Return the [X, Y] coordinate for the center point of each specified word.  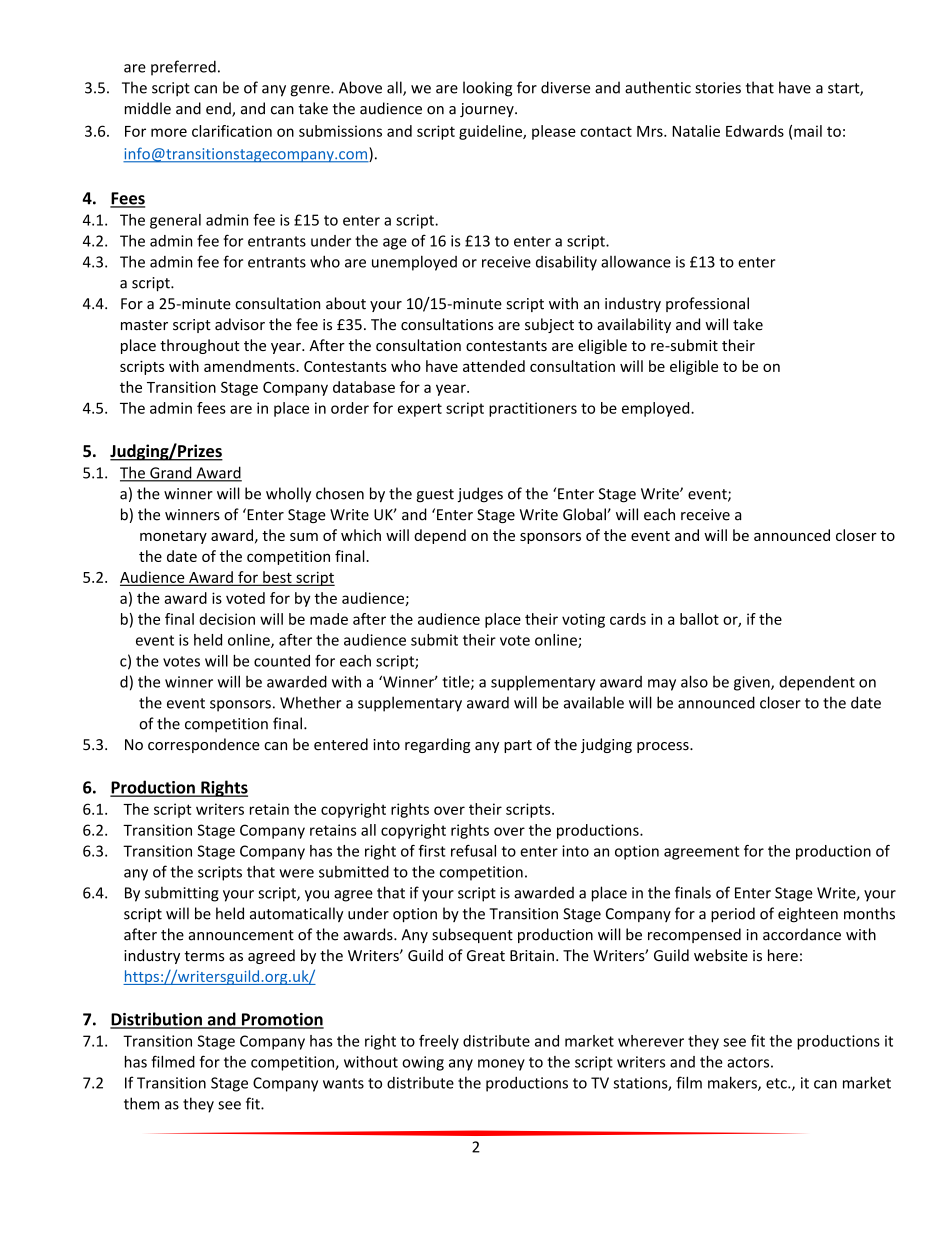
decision [227, 619]
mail [808, 131]
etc [777, 1083]
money [501, 1065]
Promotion [281, 1020]
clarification [232, 131]
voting [583, 620]
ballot [699, 619]
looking [487, 89]
